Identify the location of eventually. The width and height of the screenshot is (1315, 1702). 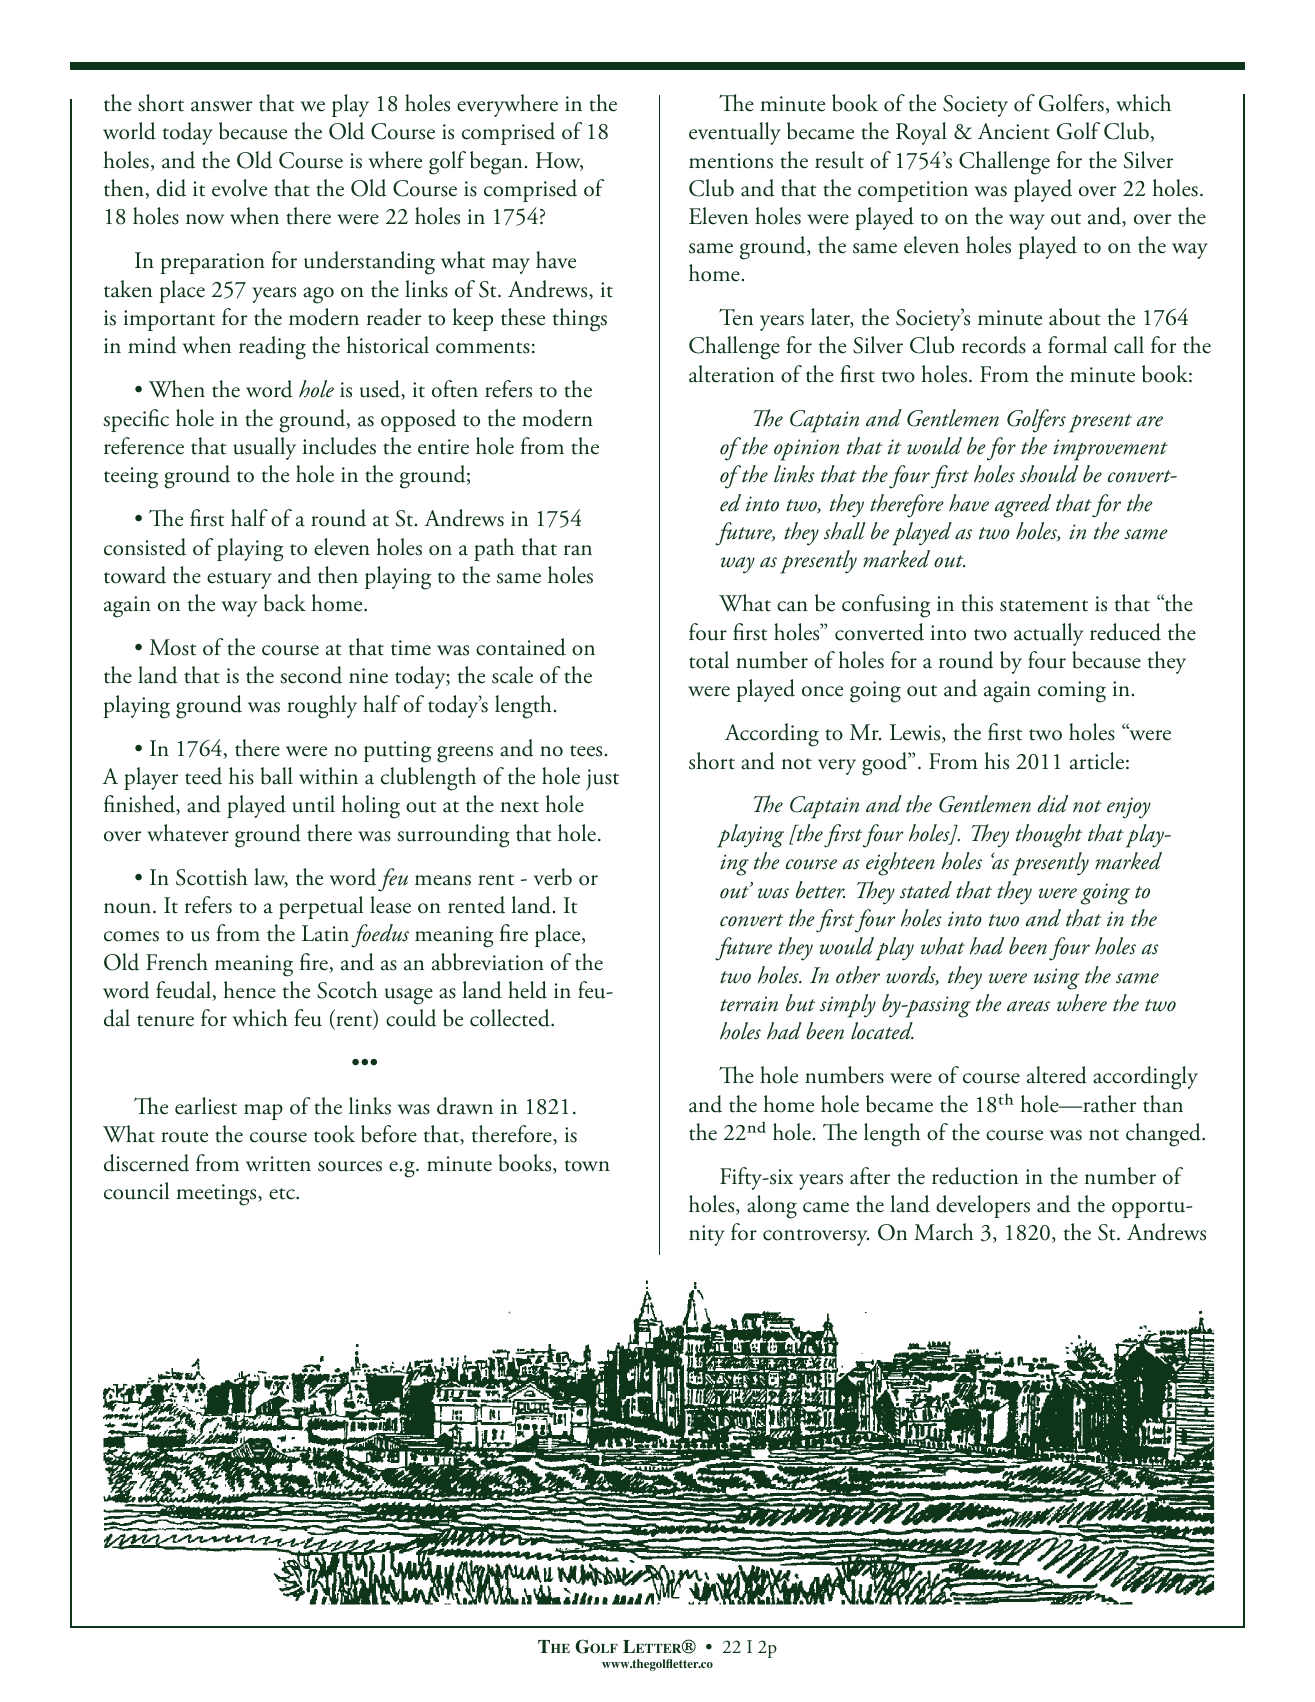
(735, 133).
